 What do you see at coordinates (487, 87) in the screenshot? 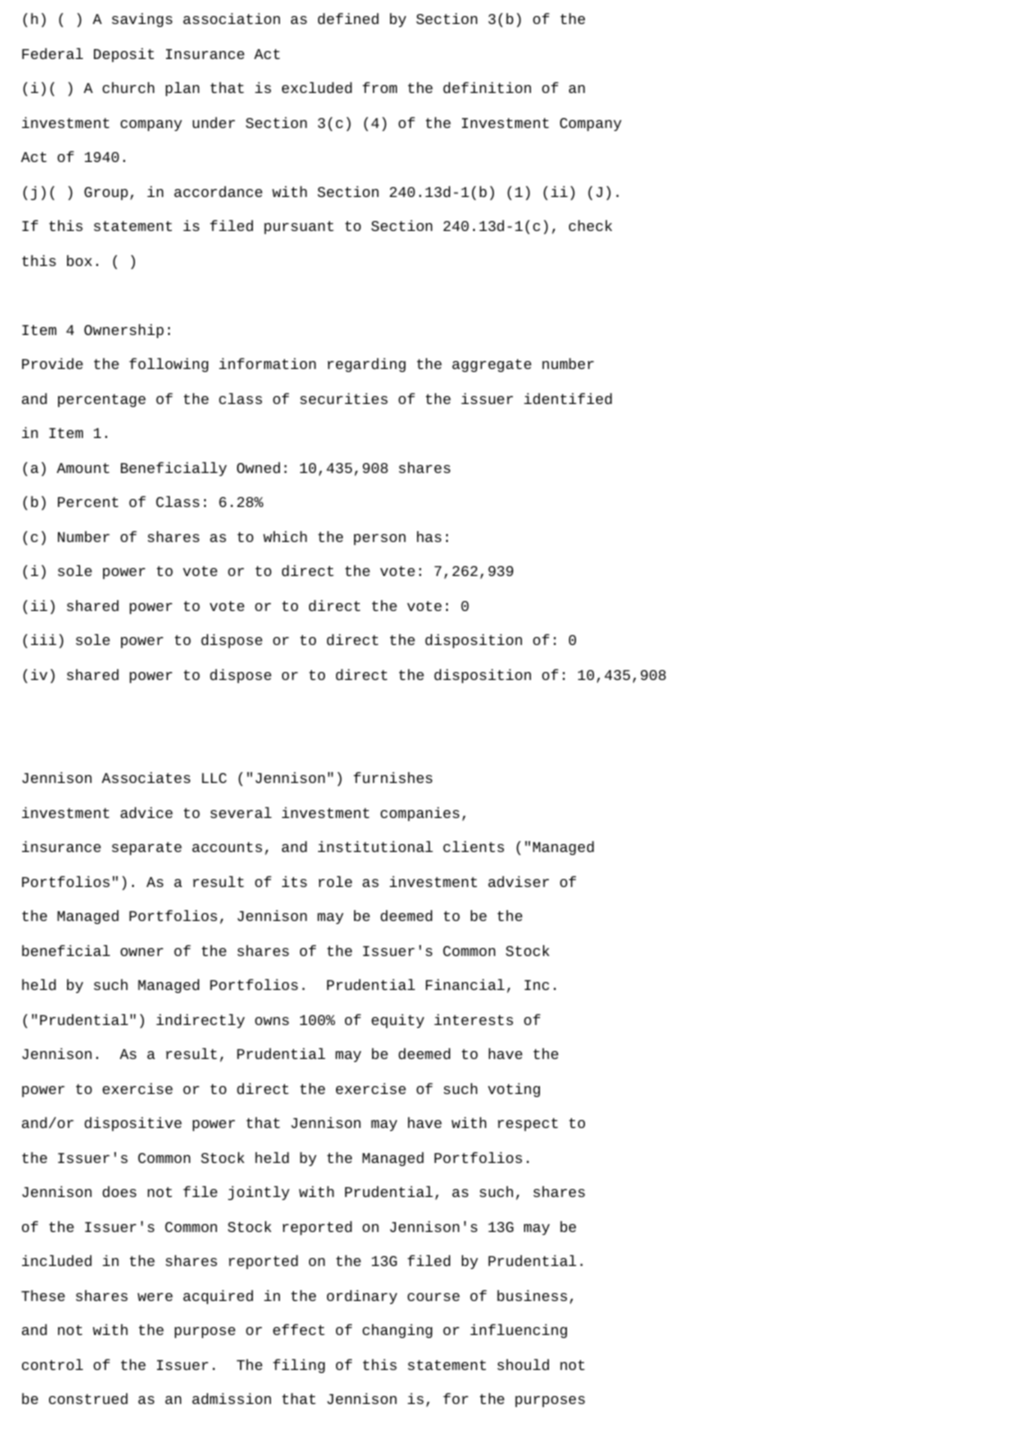
I see `definition` at bounding box center [487, 87].
